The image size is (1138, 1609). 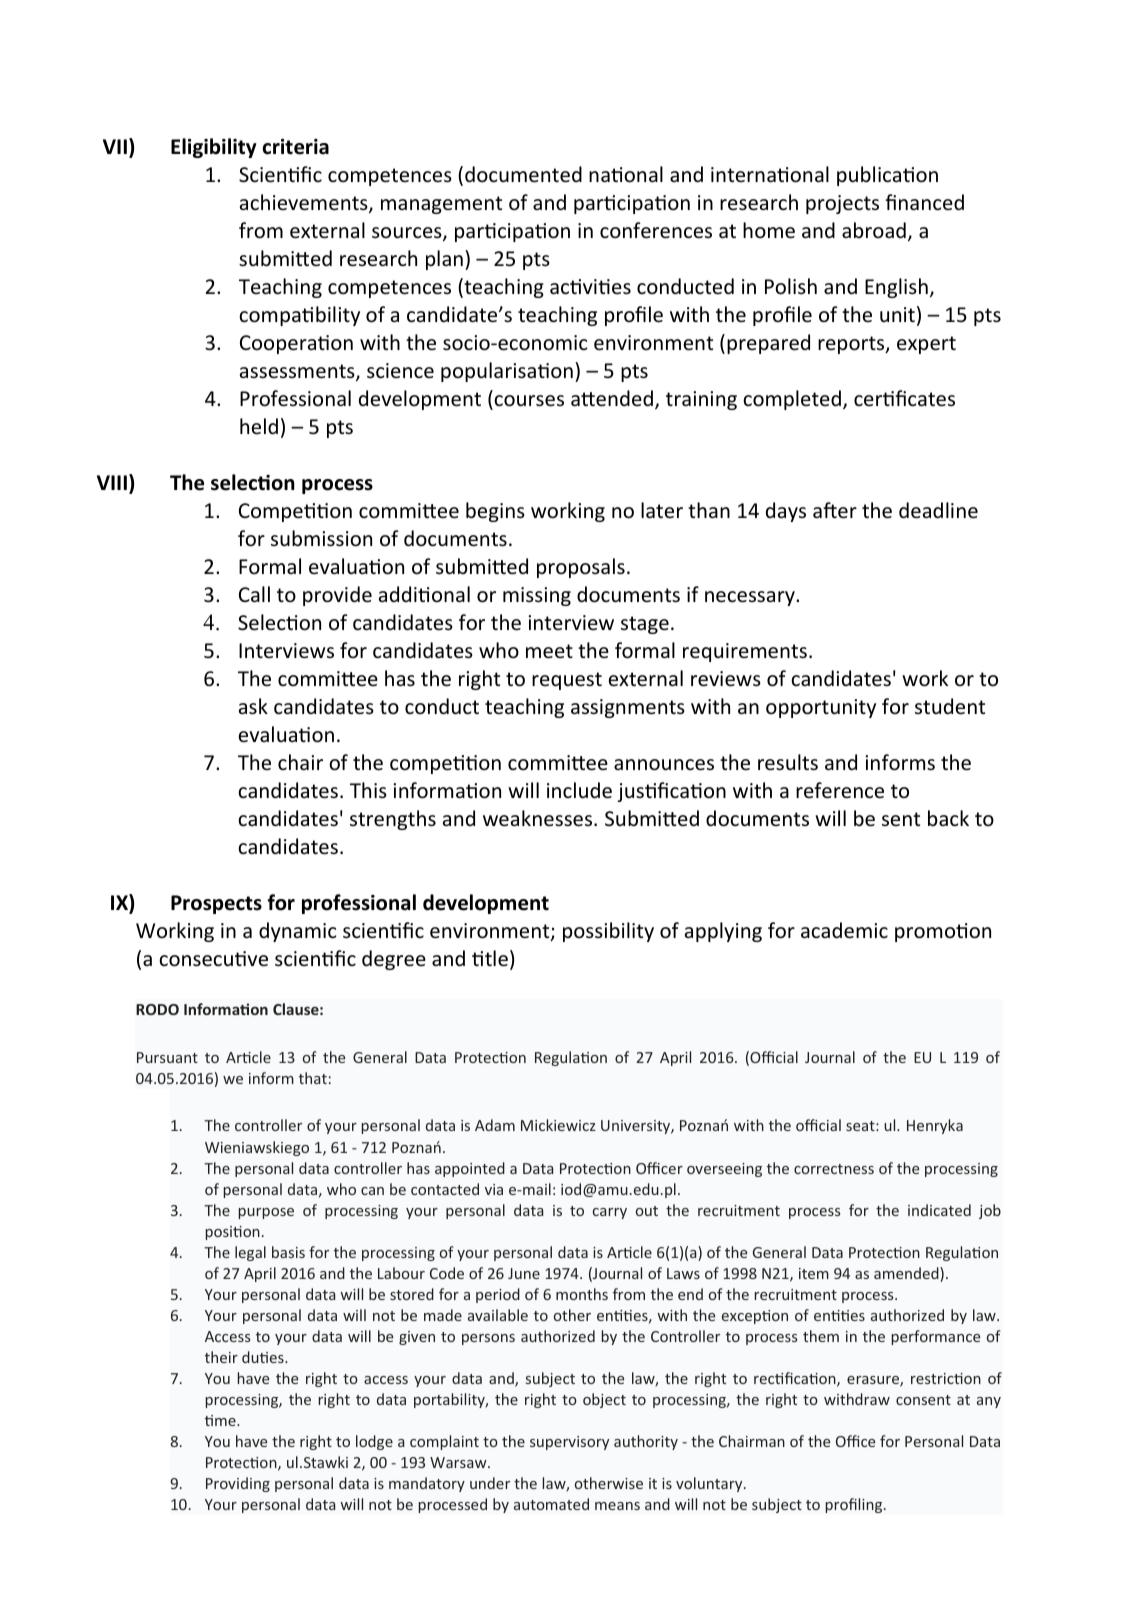 I want to click on documented, so click(x=523, y=174).
